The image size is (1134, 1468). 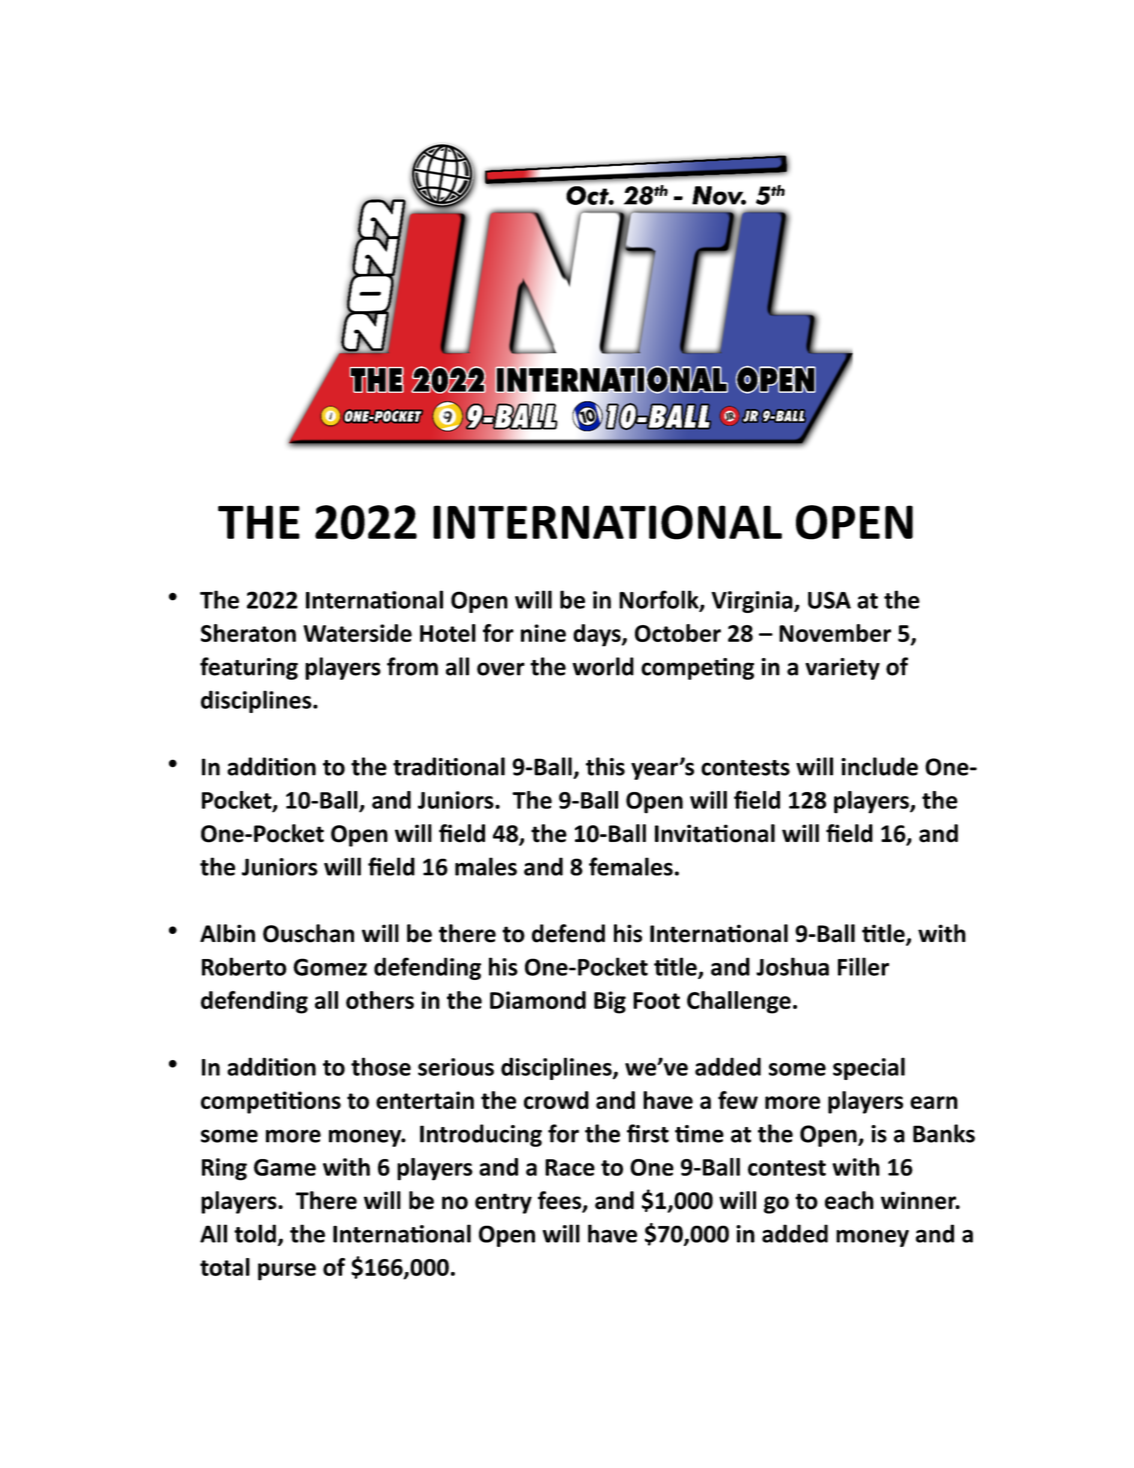 What do you see at coordinates (412, 666) in the screenshot?
I see `from` at bounding box center [412, 666].
